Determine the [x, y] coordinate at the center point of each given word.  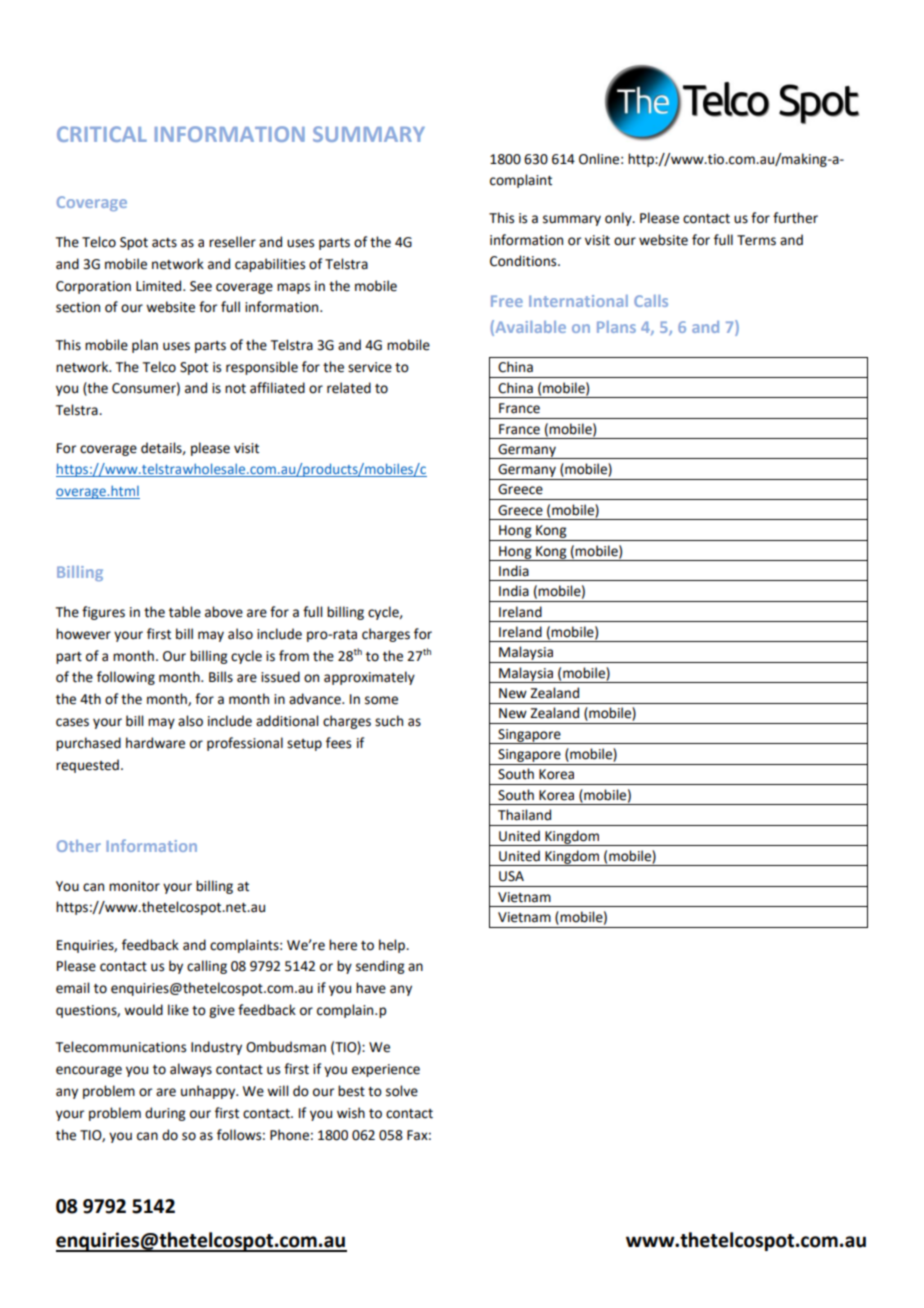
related [349, 388]
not [235, 389]
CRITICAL [102, 134]
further [795, 218]
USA [511, 876]
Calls [651, 301]
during [165, 1114]
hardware [155, 743]
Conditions [524, 261]
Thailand [524, 815]
